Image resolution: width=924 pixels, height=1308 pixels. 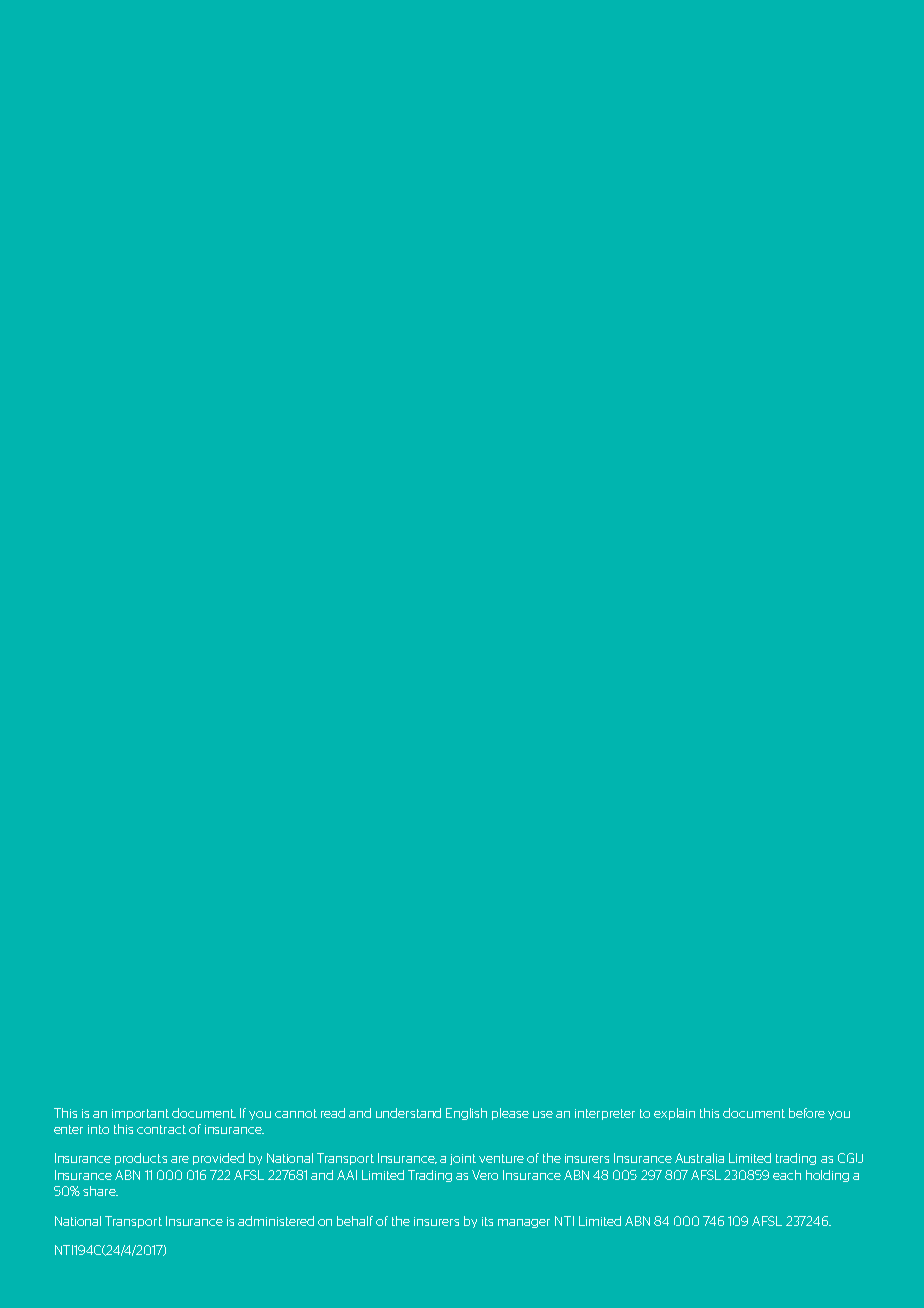 I want to click on administered, so click(x=276, y=1221).
